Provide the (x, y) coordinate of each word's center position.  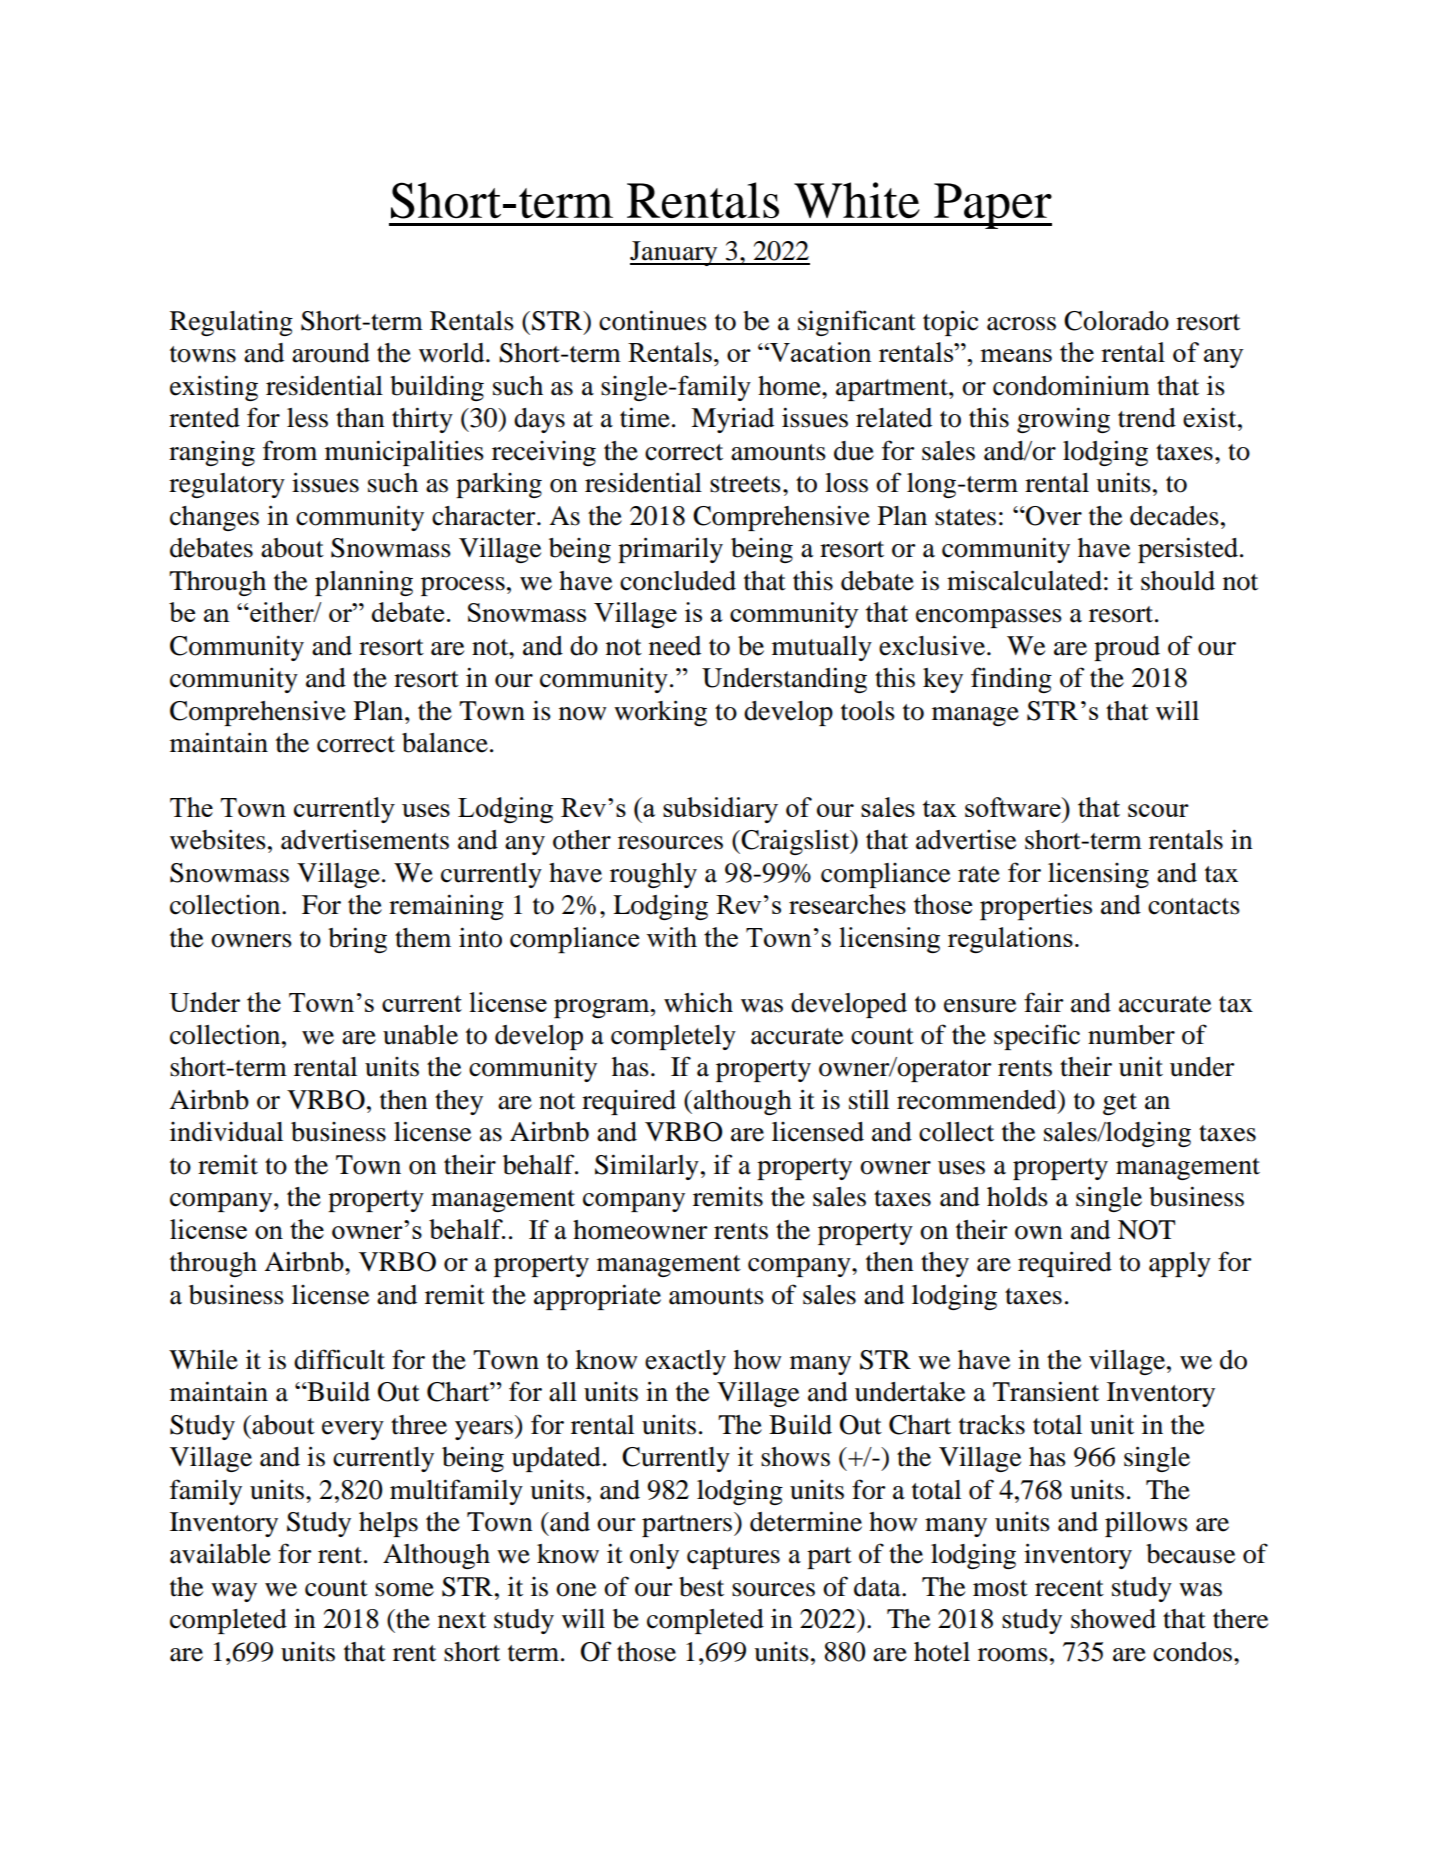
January (675, 253)
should (1178, 581)
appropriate (597, 1297)
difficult (339, 1359)
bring (357, 940)
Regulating (231, 323)
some (404, 1590)
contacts (1194, 906)
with (672, 937)
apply (1180, 1264)
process (463, 586)
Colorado (1116, 321)
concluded (678, 581)
